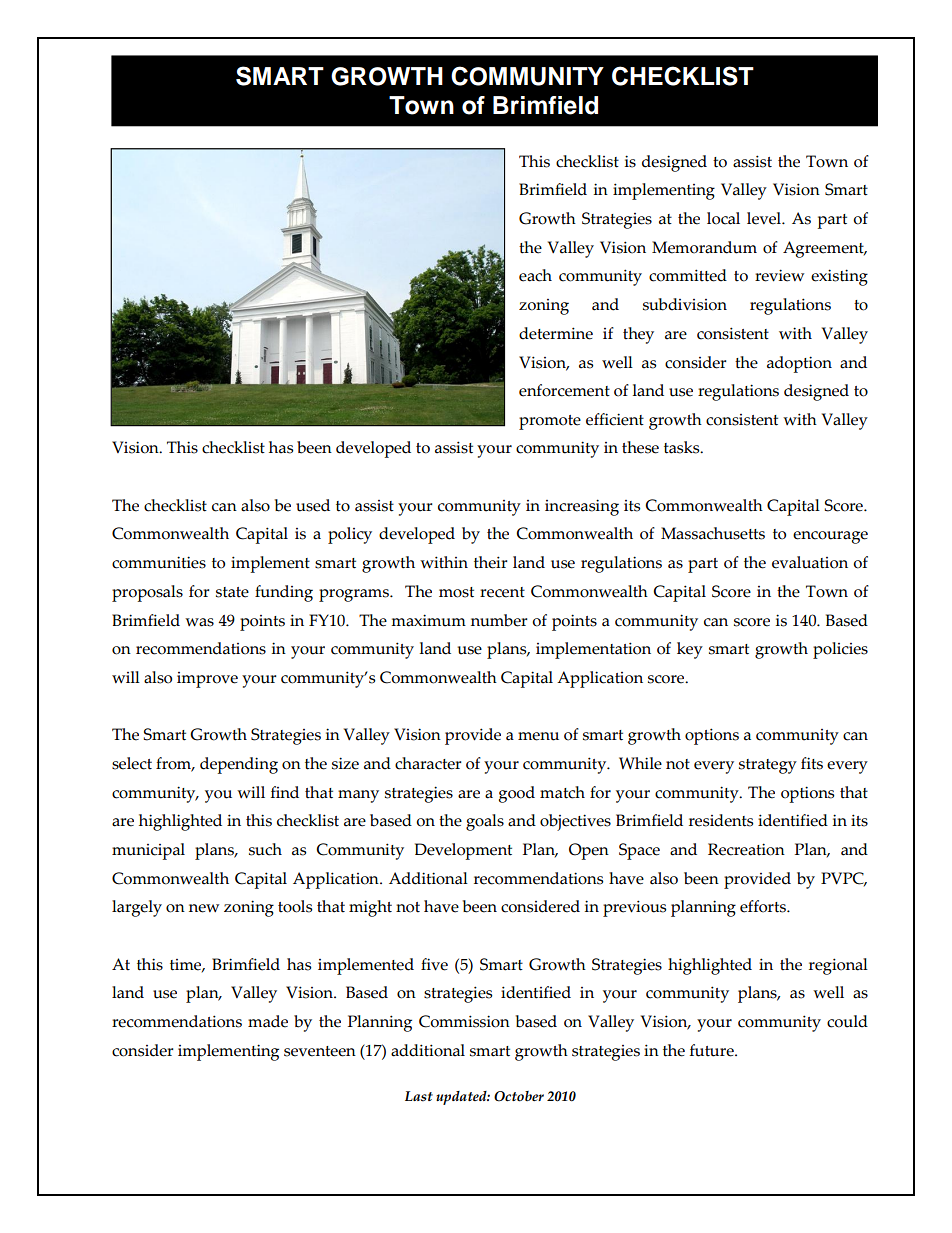  I want to click on level, so click(765, 218).
